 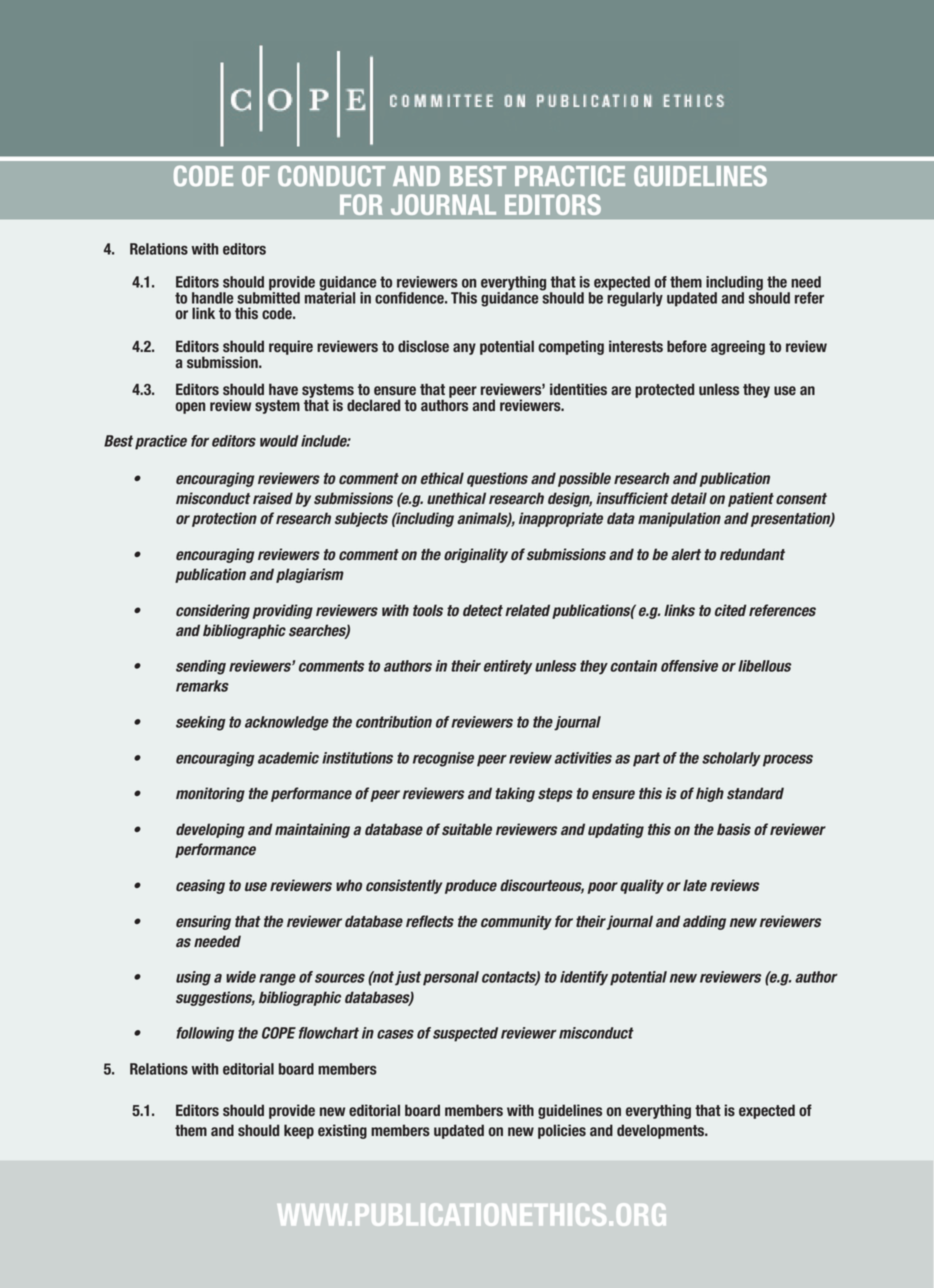 I want to click on identify, so click(x=584, y=978).
